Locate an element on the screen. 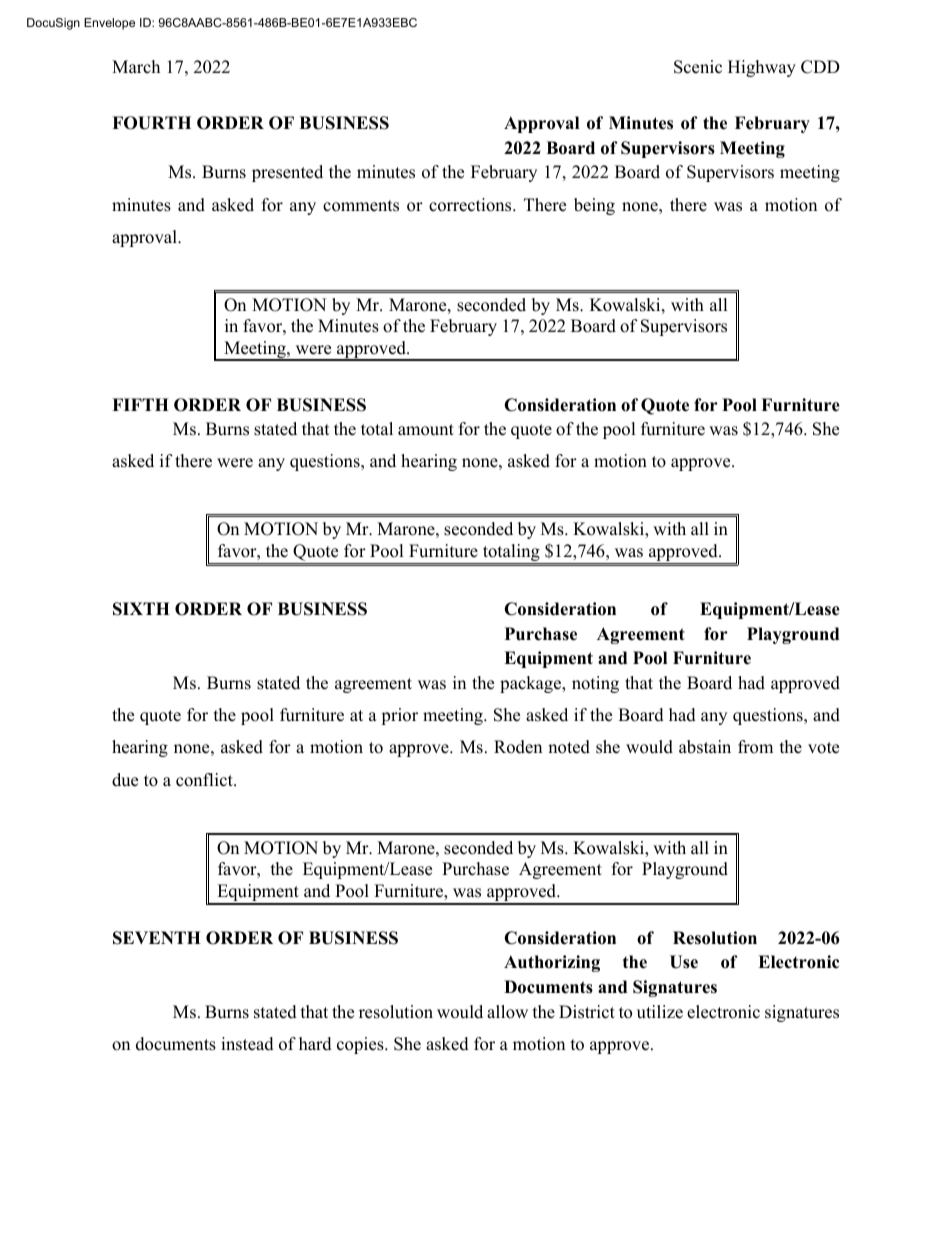 The width and height of the screenshot is (952, 1233). allow is located at coordinates (507, 1012).
